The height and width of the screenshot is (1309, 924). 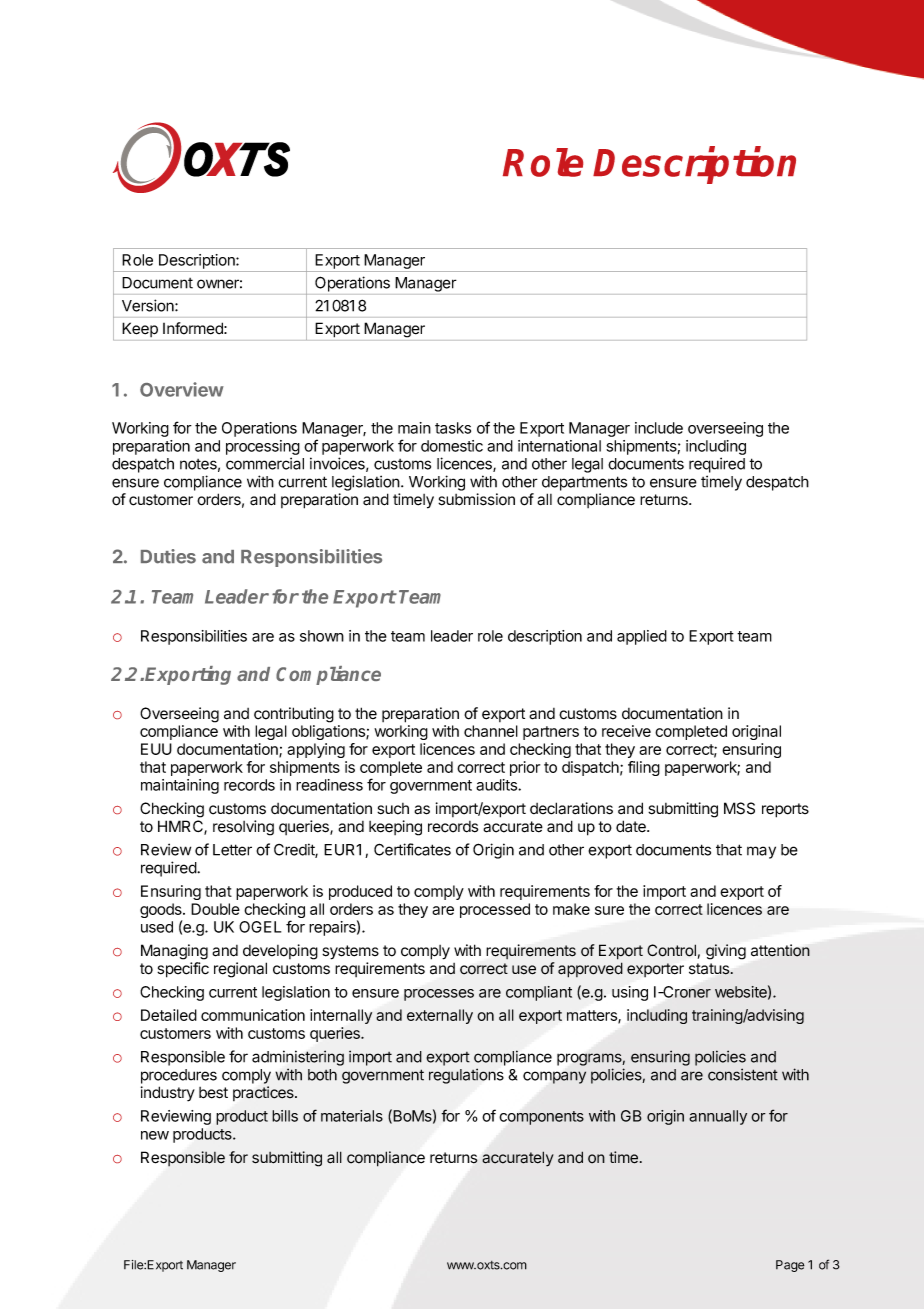 I want to click on resolving, so click(x=243, y=828).
